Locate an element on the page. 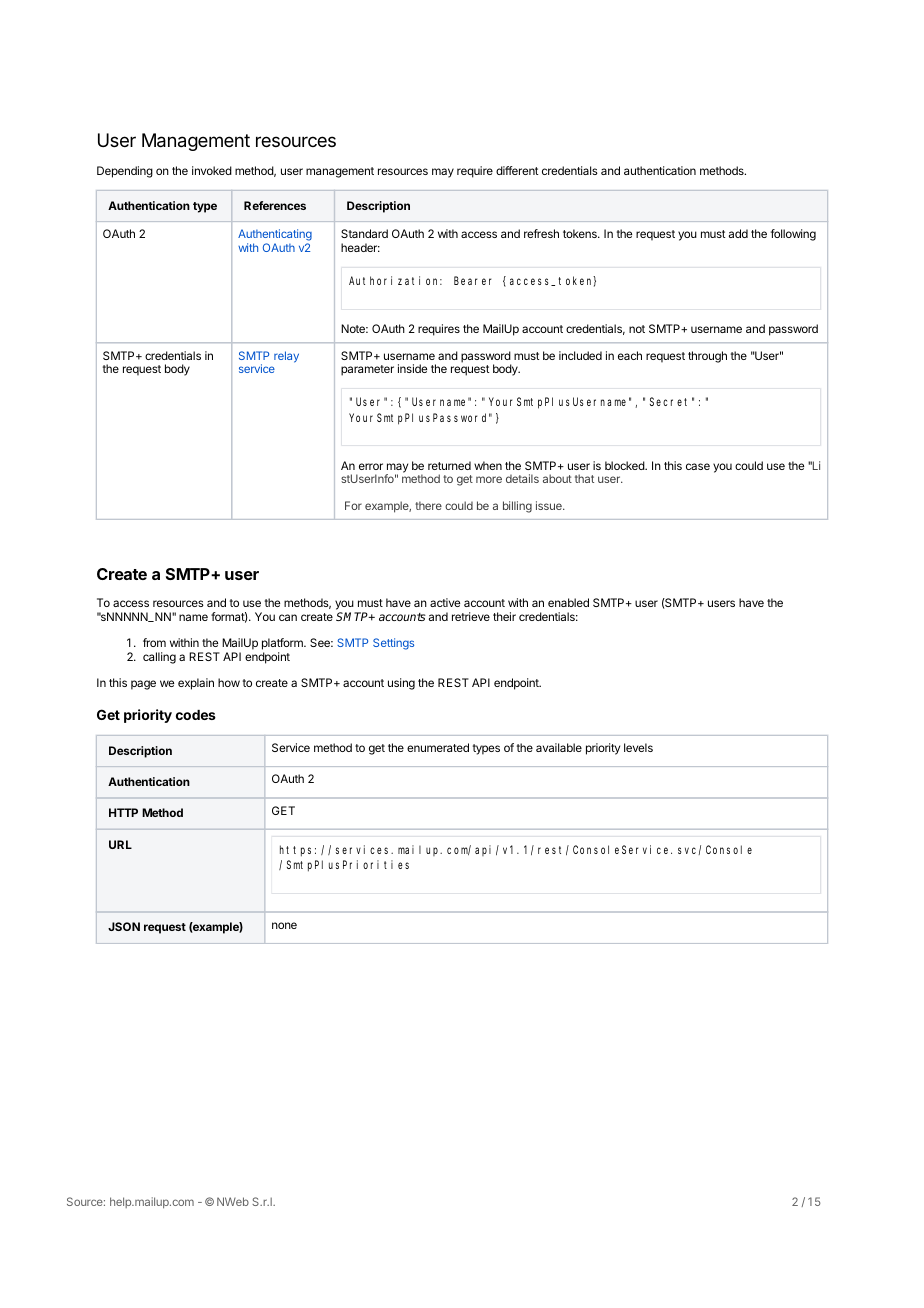 Image resolution: width=924 pixels, height=1308 pixels. enumerated is located at coordinates (438, 747).
